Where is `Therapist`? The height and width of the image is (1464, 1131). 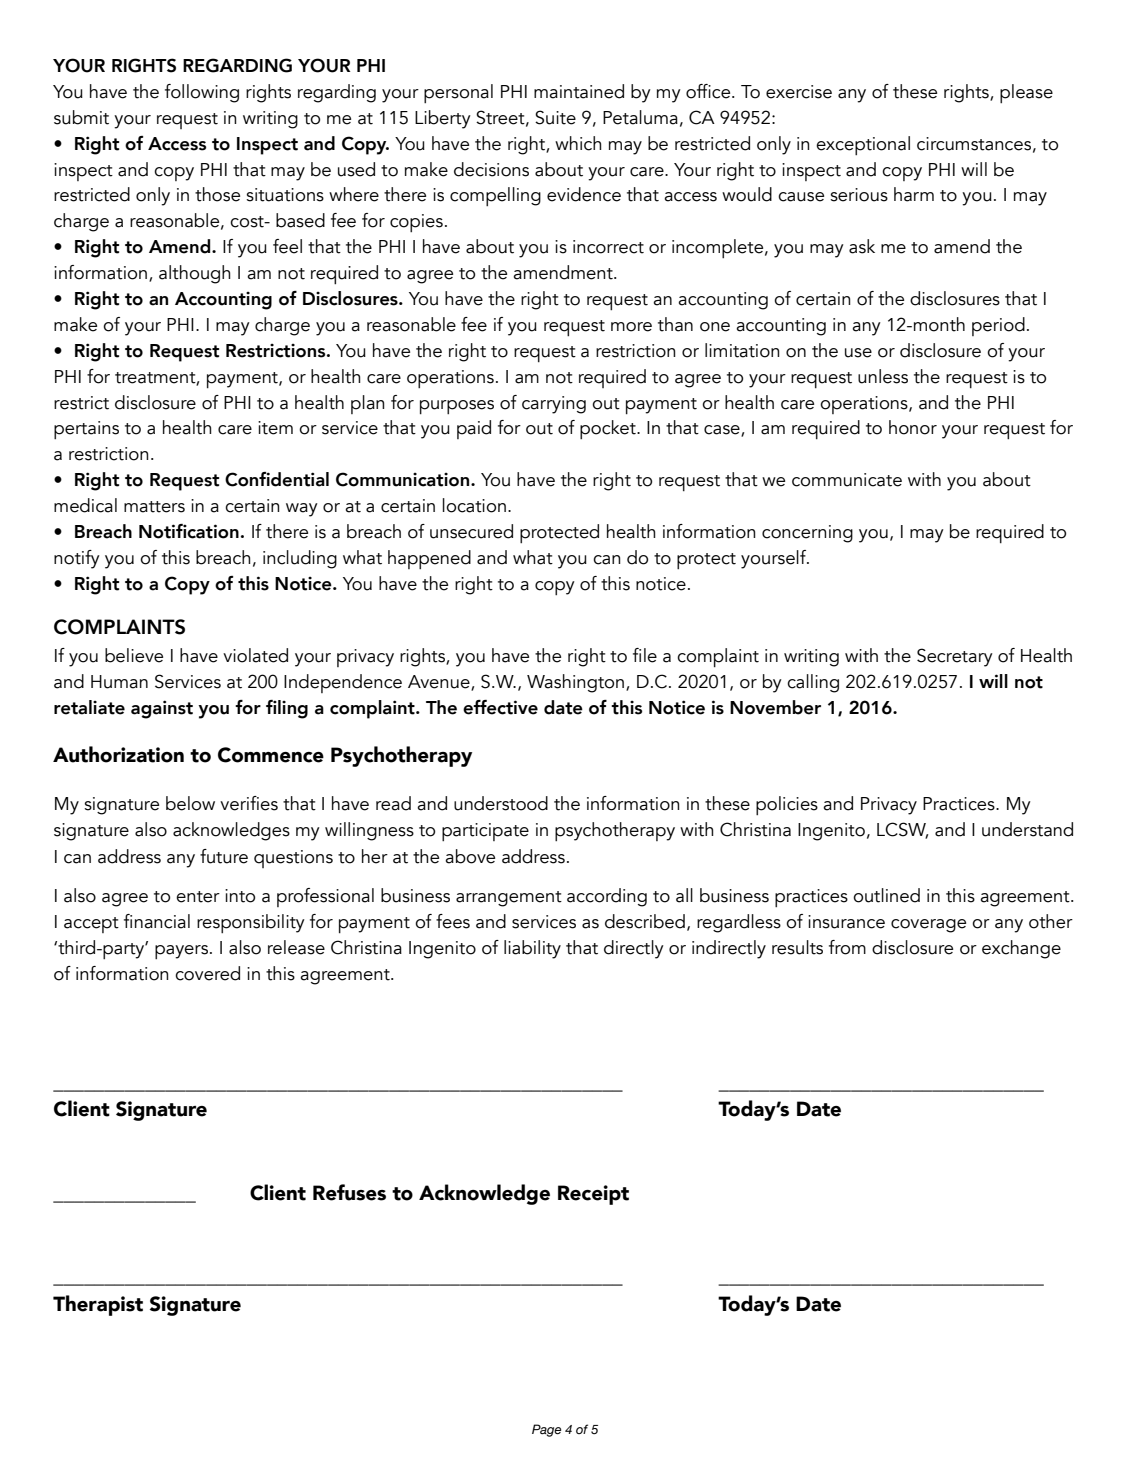
Therapist is located at coordinates (98, 1305).
